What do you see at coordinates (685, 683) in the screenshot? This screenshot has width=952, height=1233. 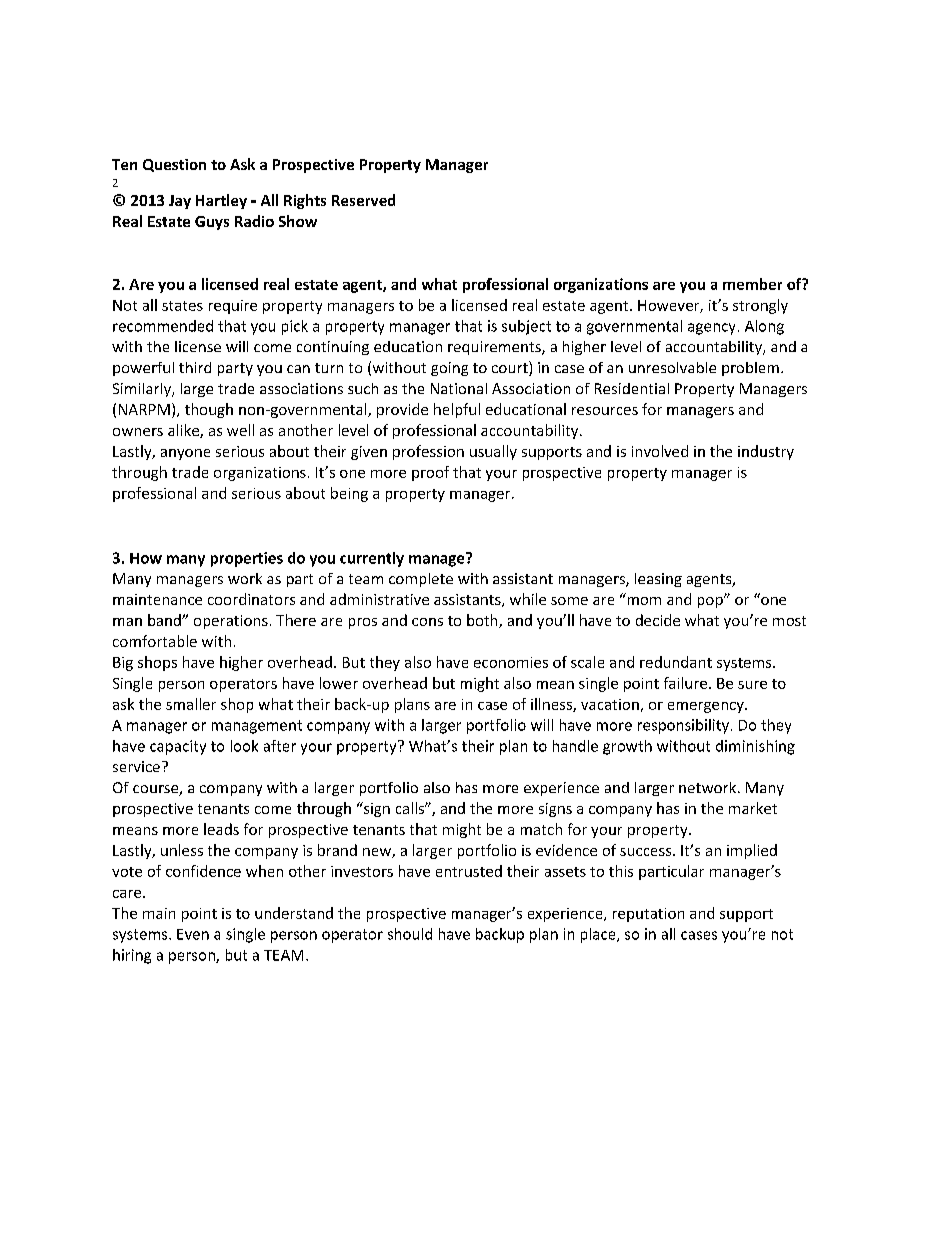 I see `failure` at bounding box center [685, 683].
